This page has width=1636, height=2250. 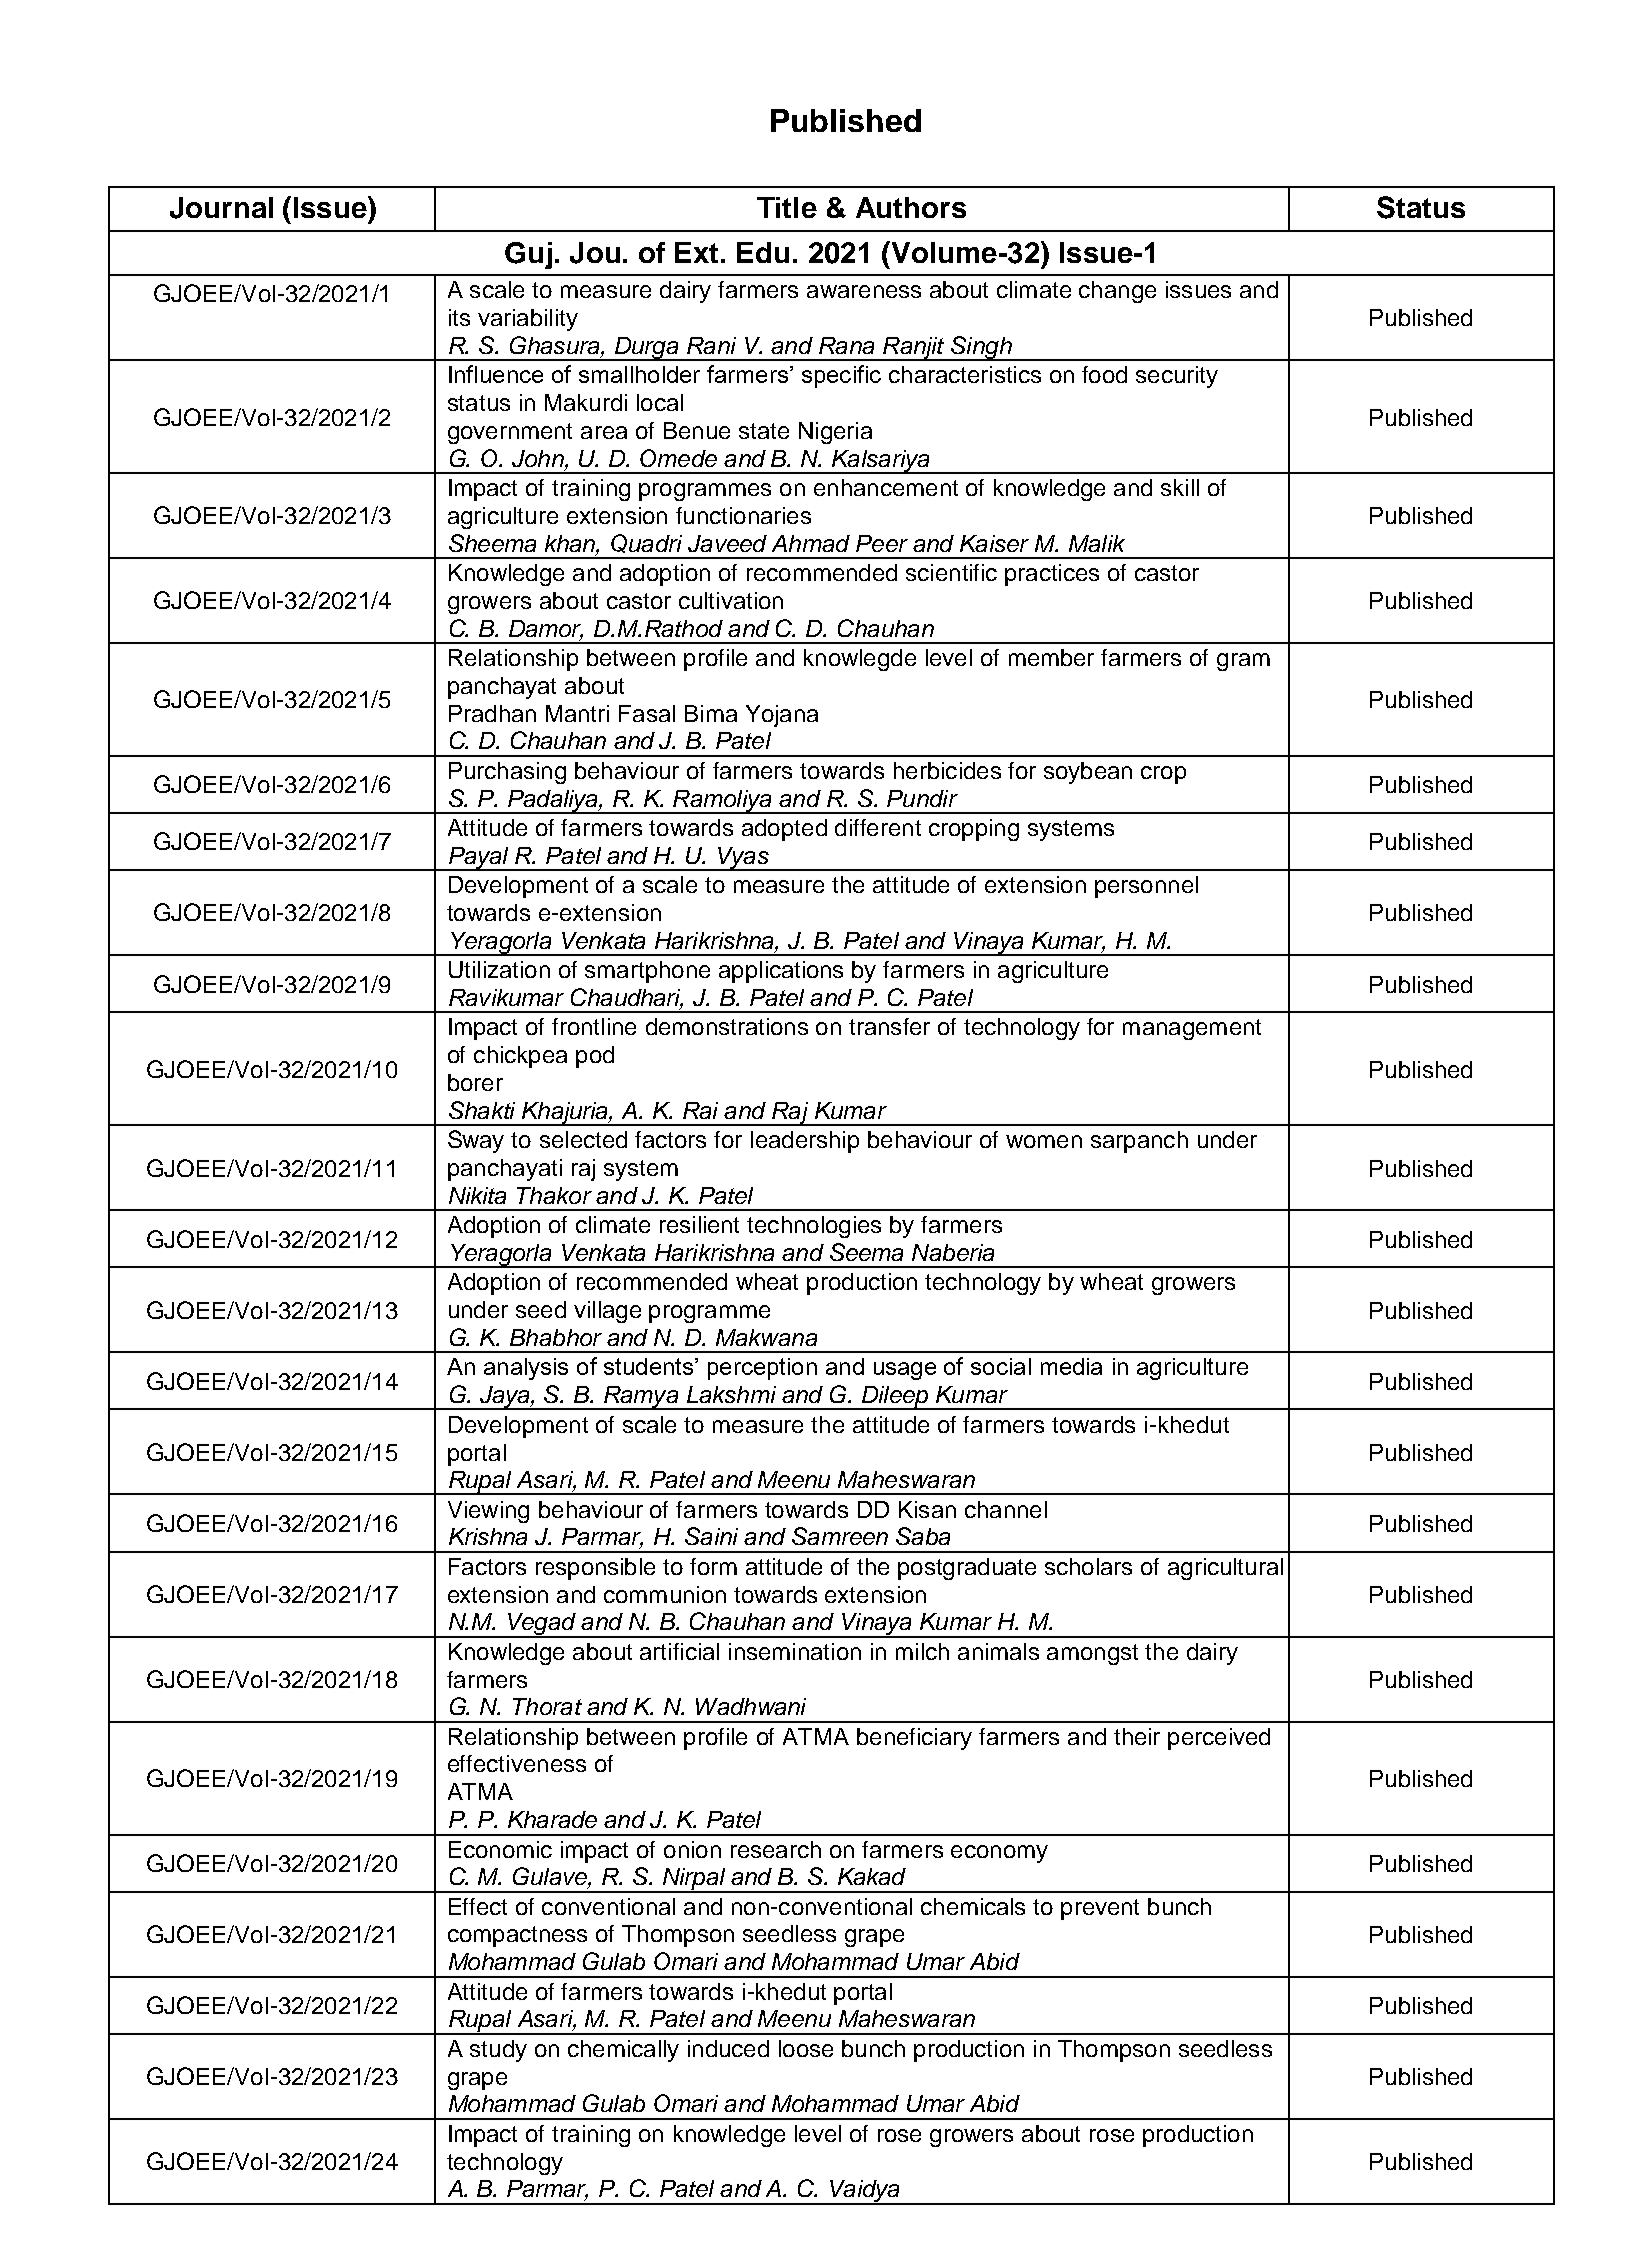 What do you see at coordinates (787, 207) in the page?
I see `Title` at bounding box center [787, 207].
